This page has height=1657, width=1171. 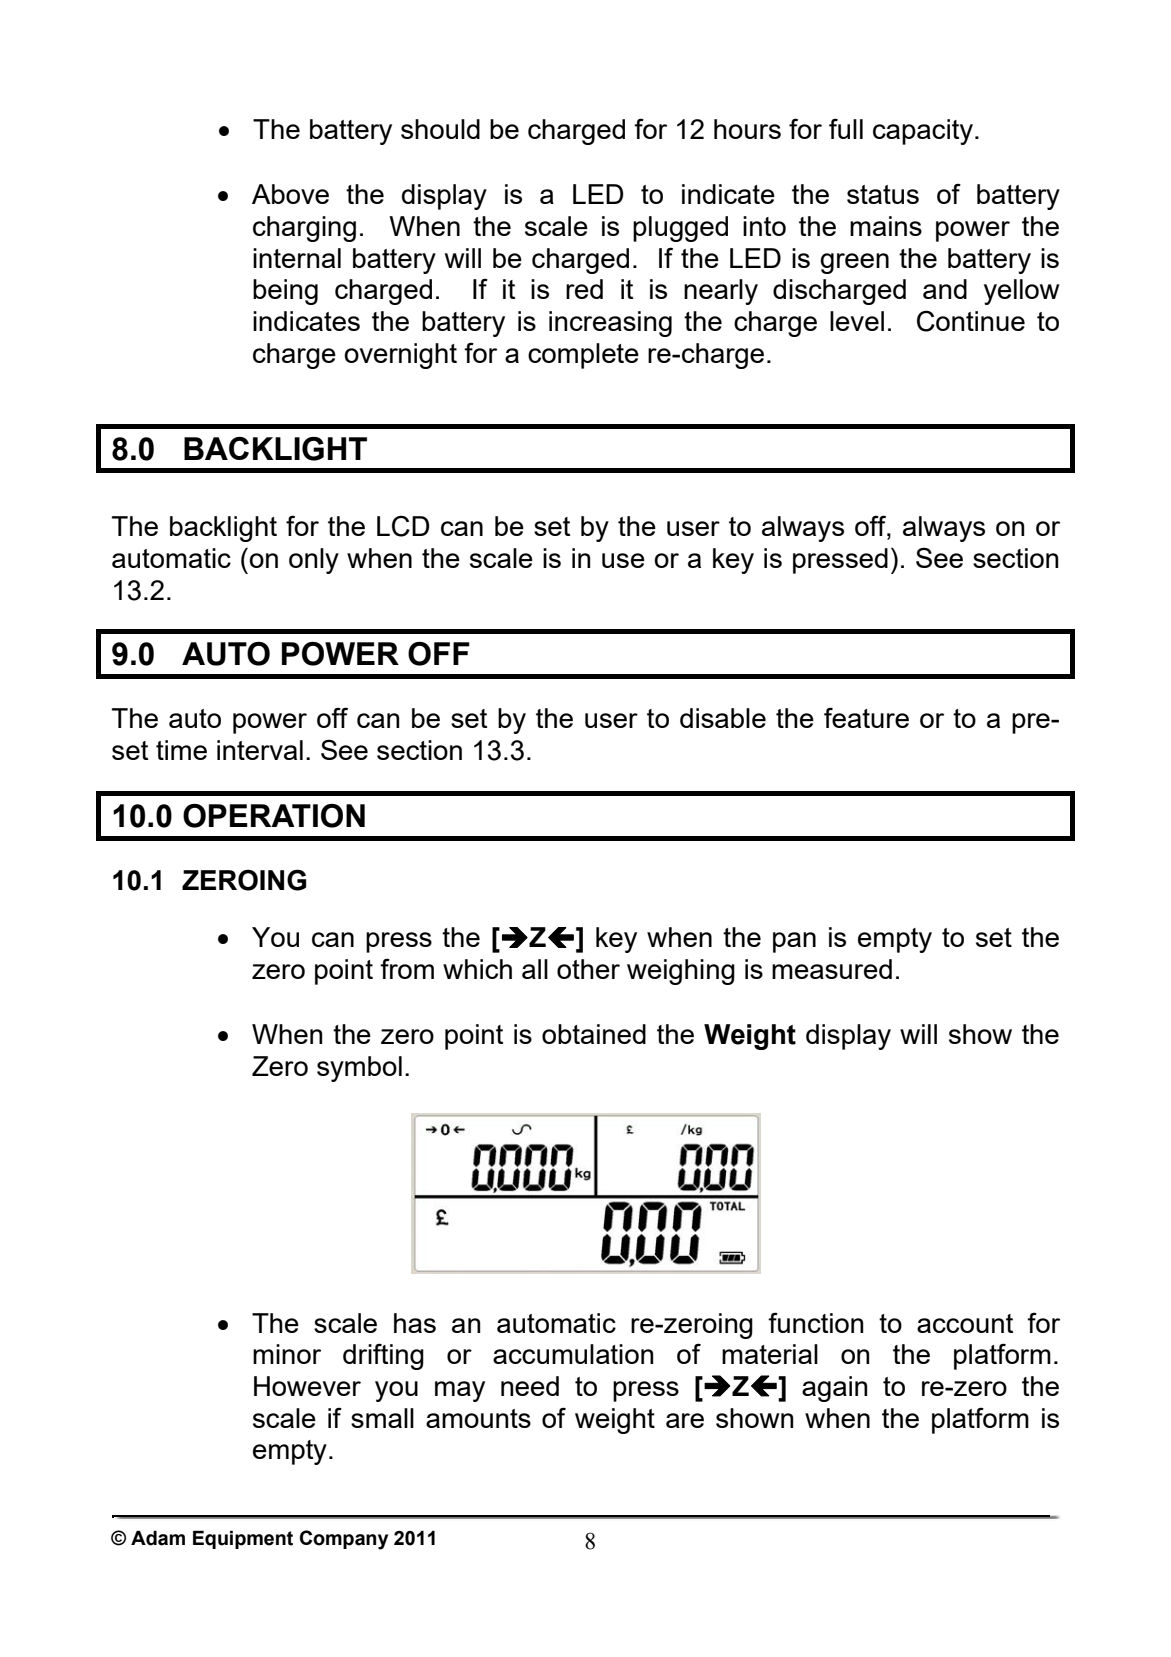 I want to click on other, so click(x=588, y=969).
